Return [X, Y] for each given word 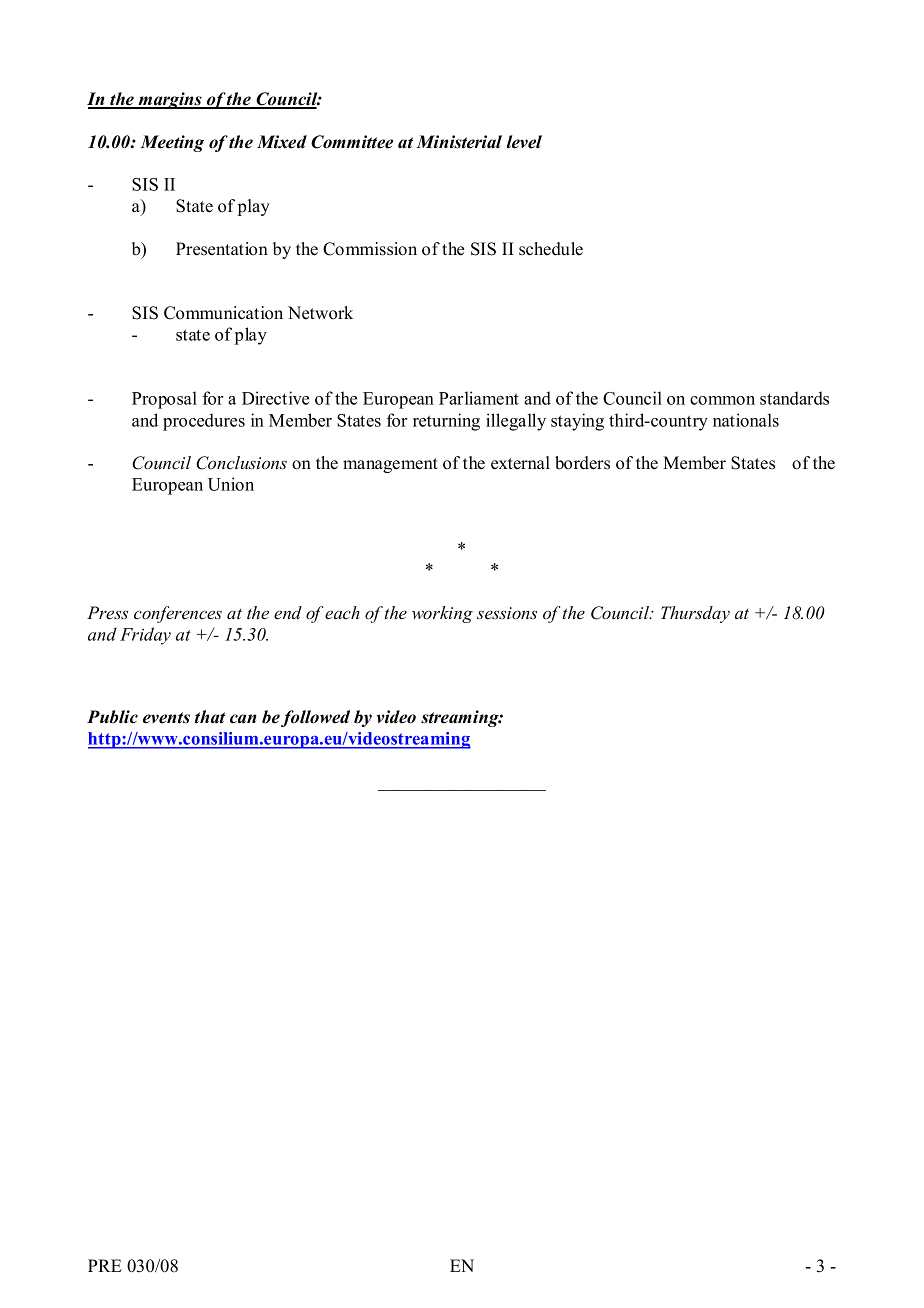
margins [170, 100]
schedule [551, 249]
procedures [204, 422]
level [524, 142]
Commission [370, 249]
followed [315, 718]
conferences [178, 614]
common [722, 400]
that [210, 717]
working [442, 614]
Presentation [222, 249]
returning [446, 422]
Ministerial [459, 142]
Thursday [695, 614]
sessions [507, 613]
